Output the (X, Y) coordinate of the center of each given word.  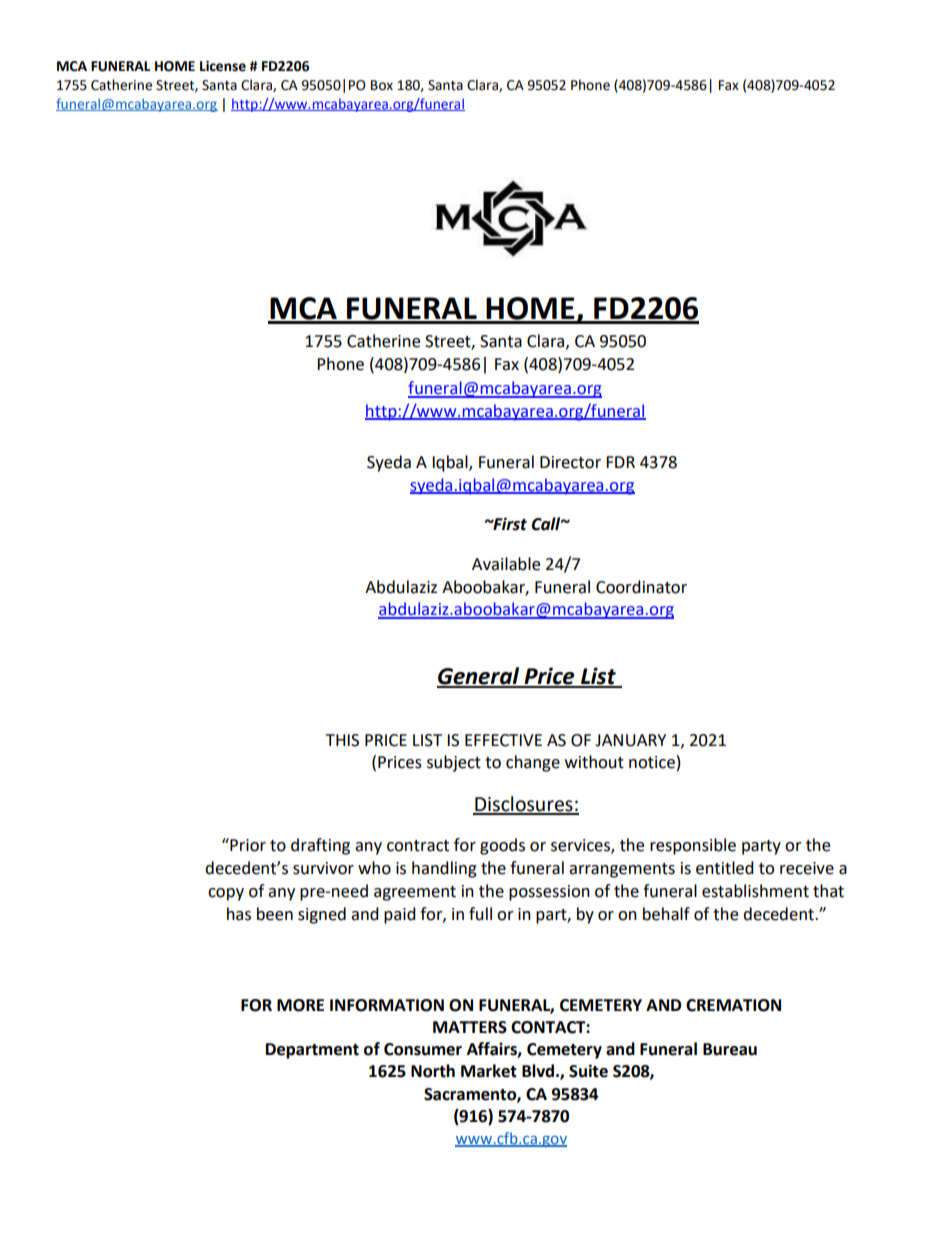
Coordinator (641, 587)
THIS (342, 740)
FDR (620, 462)
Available (506, 564)
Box (382, 85)
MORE (300, 1005)
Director (570, 462)
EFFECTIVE (503, 740)
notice (652, 762)
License (223, 66)
